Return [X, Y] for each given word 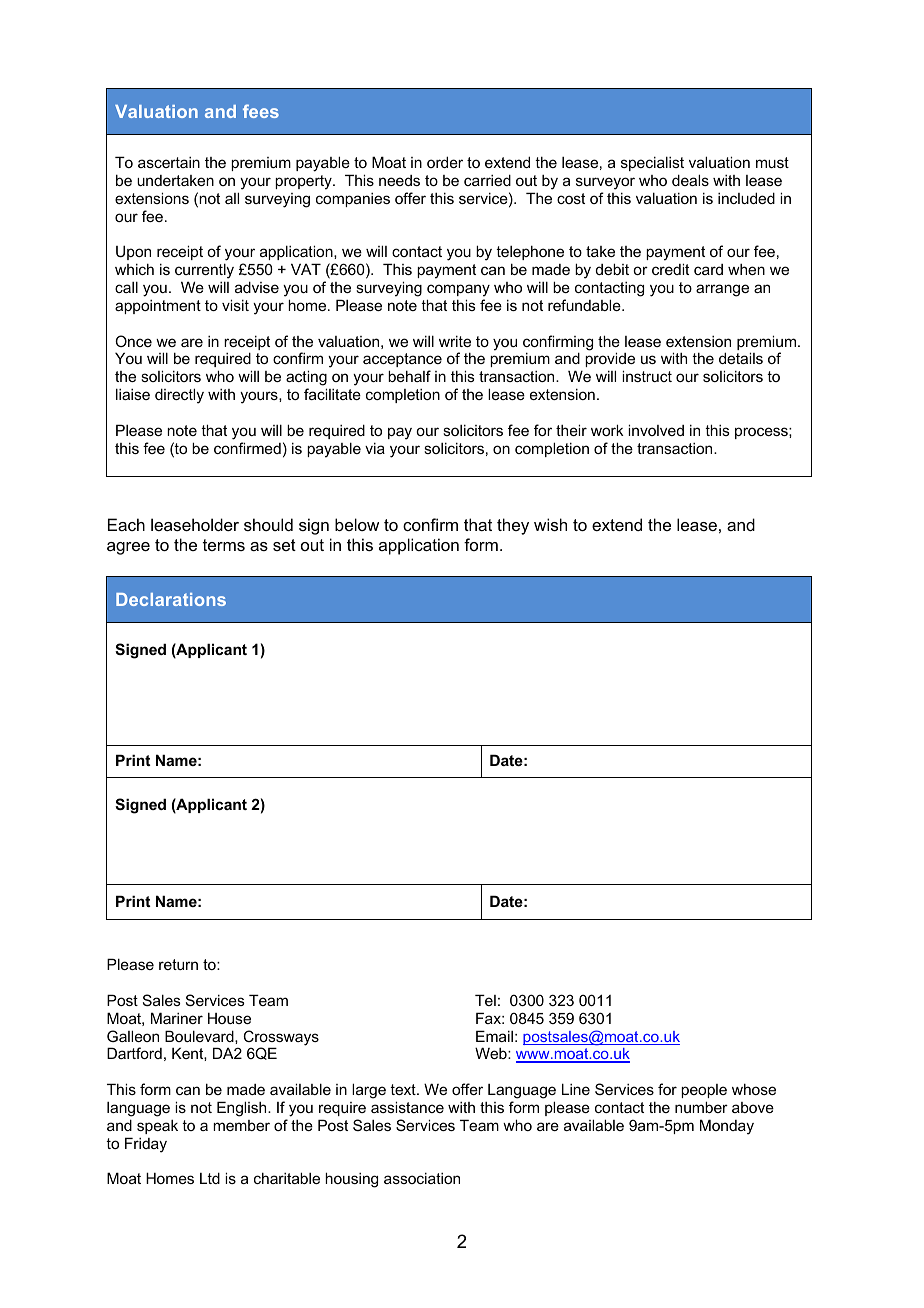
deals [690, 180]
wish [550, 524]
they [513, 526]
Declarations [171, 599]
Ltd [210, 1178]
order [445, 162]
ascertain [169, 162]
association [422, 1178]
